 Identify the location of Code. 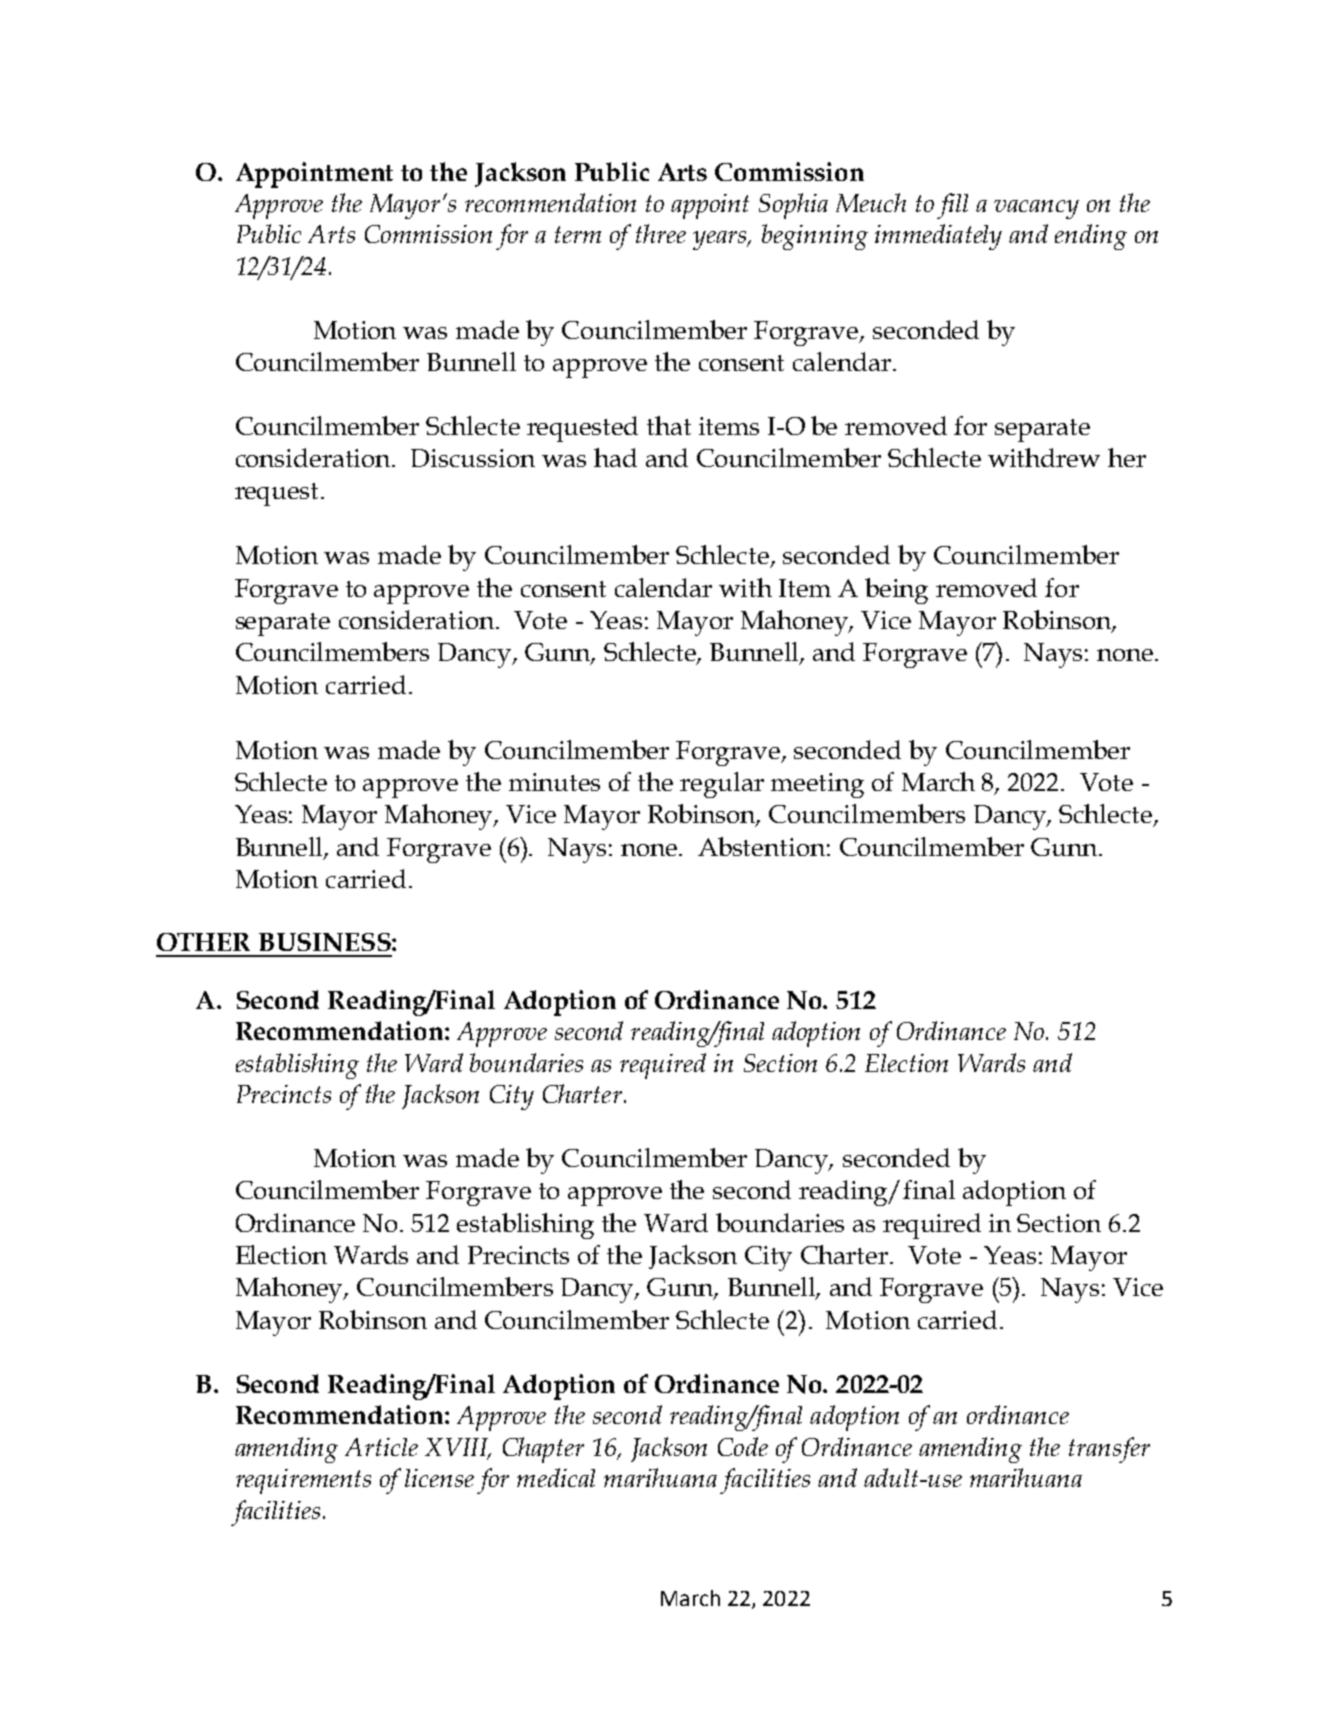
(743, 1446).
